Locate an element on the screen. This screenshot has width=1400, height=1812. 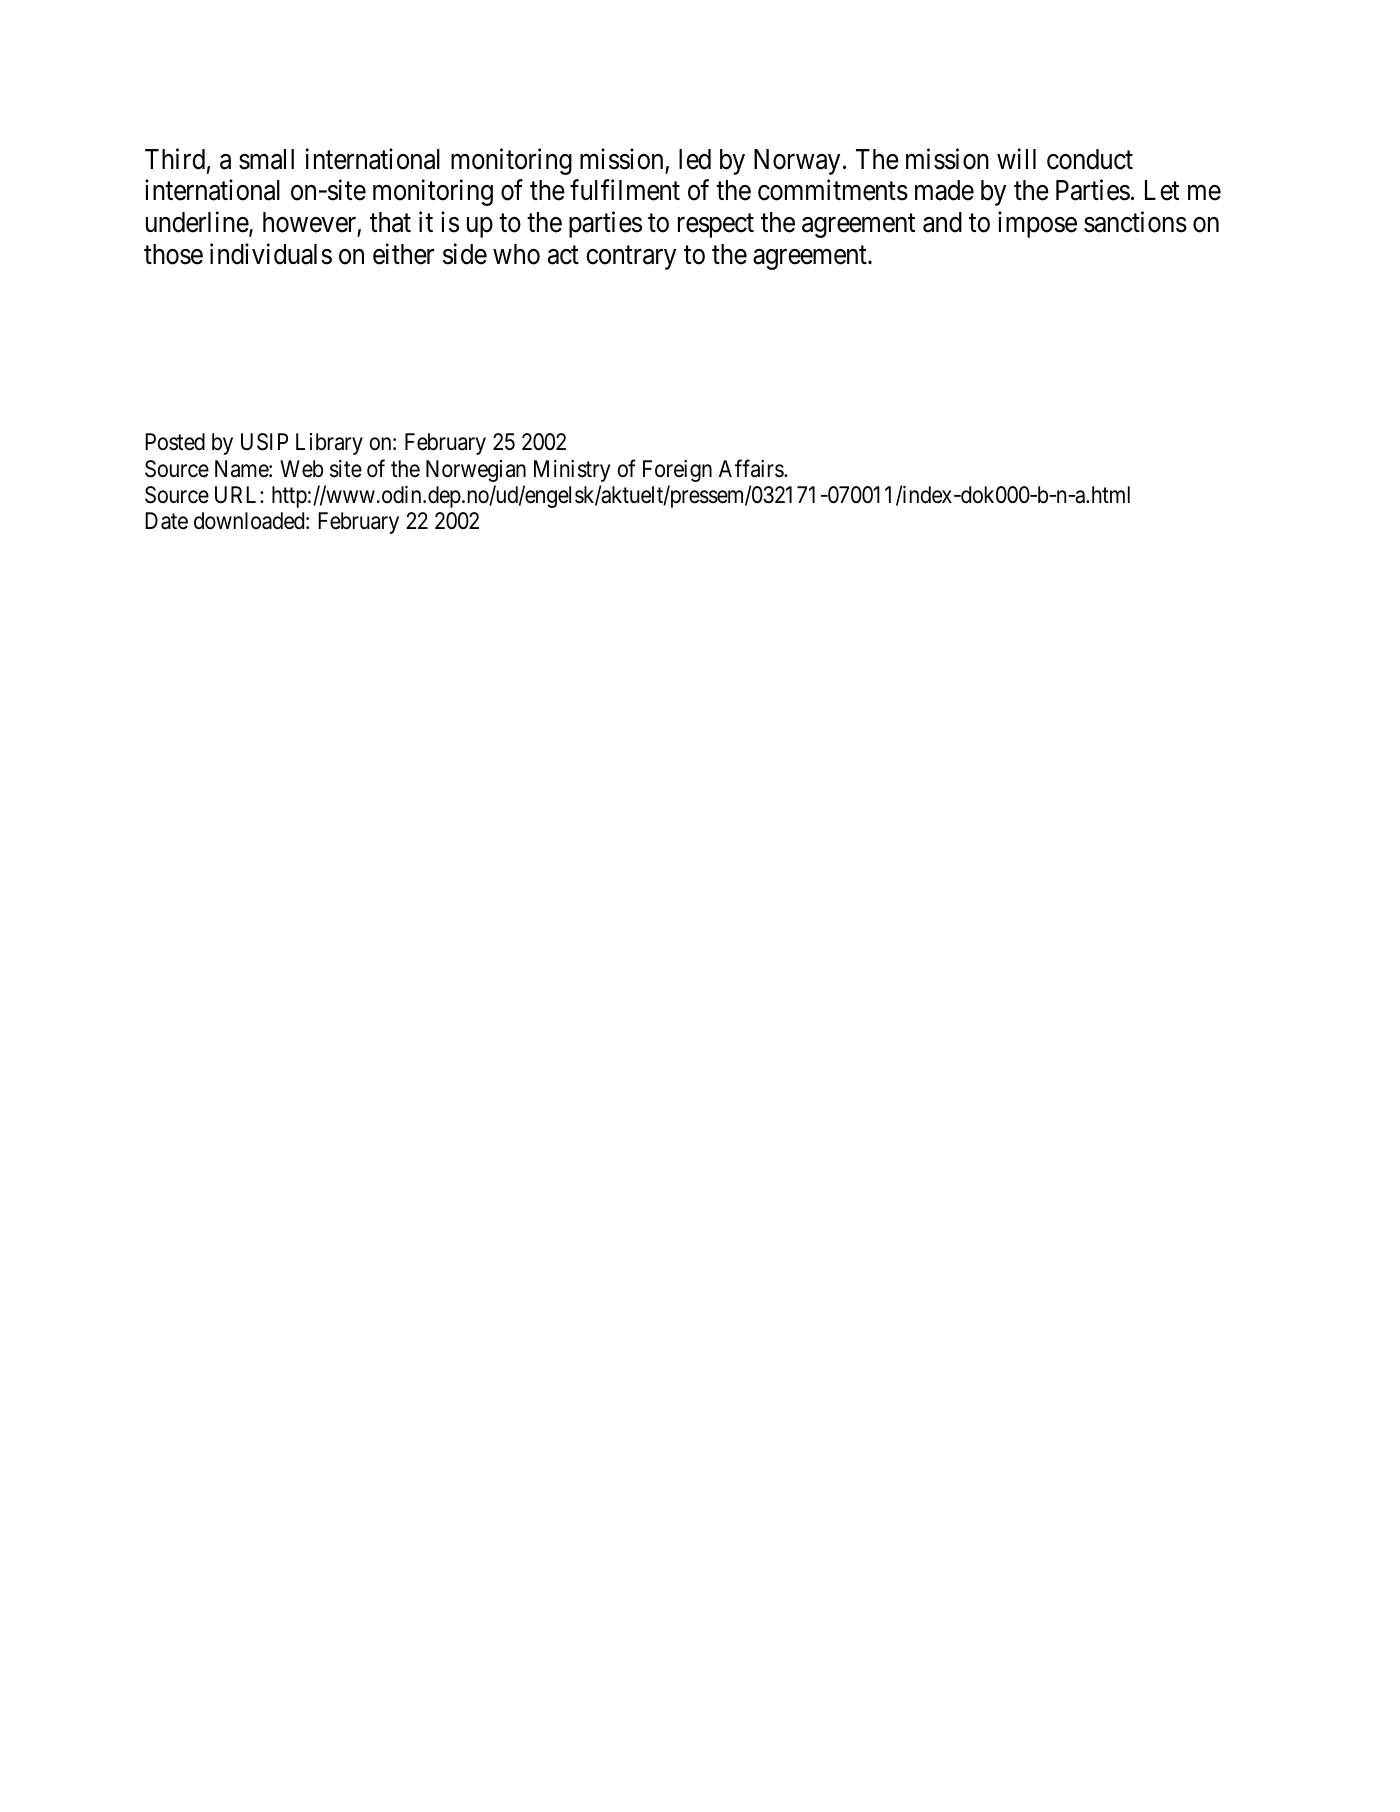
Foreign is located at coordinates (677, 471).
